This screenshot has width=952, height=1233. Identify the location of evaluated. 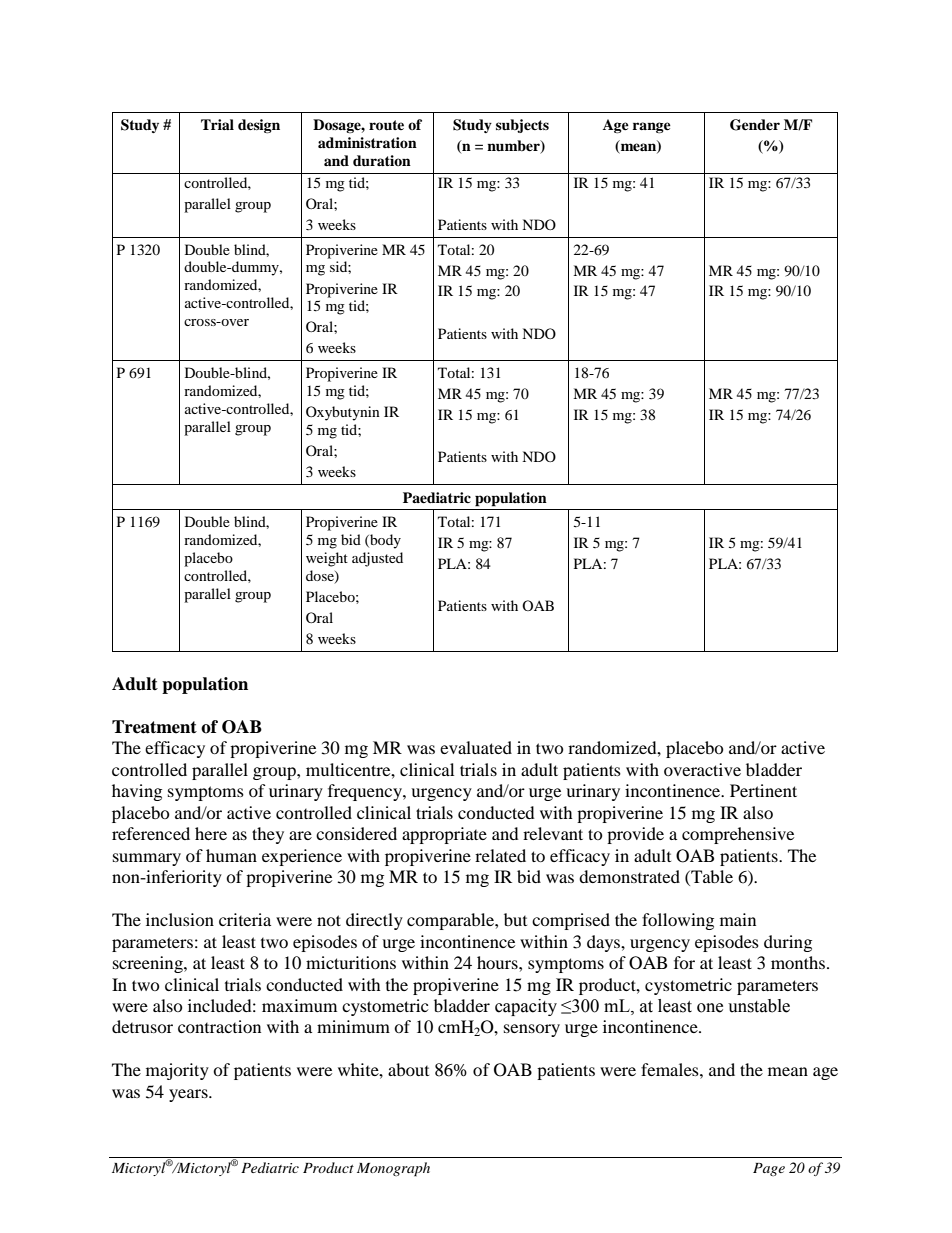
(476, 747).
